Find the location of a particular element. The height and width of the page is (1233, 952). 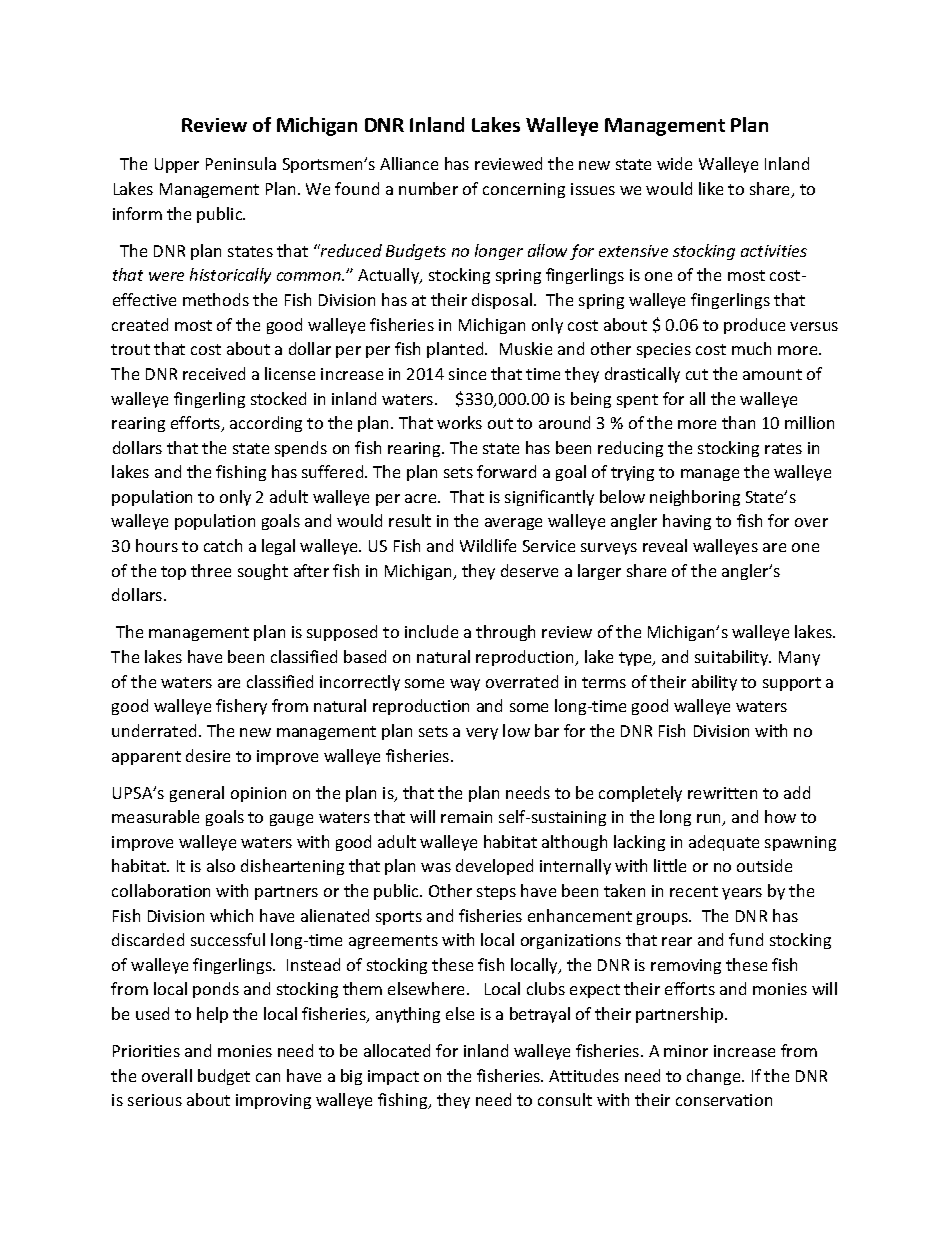

Many is located at coordinates (799, 658).
